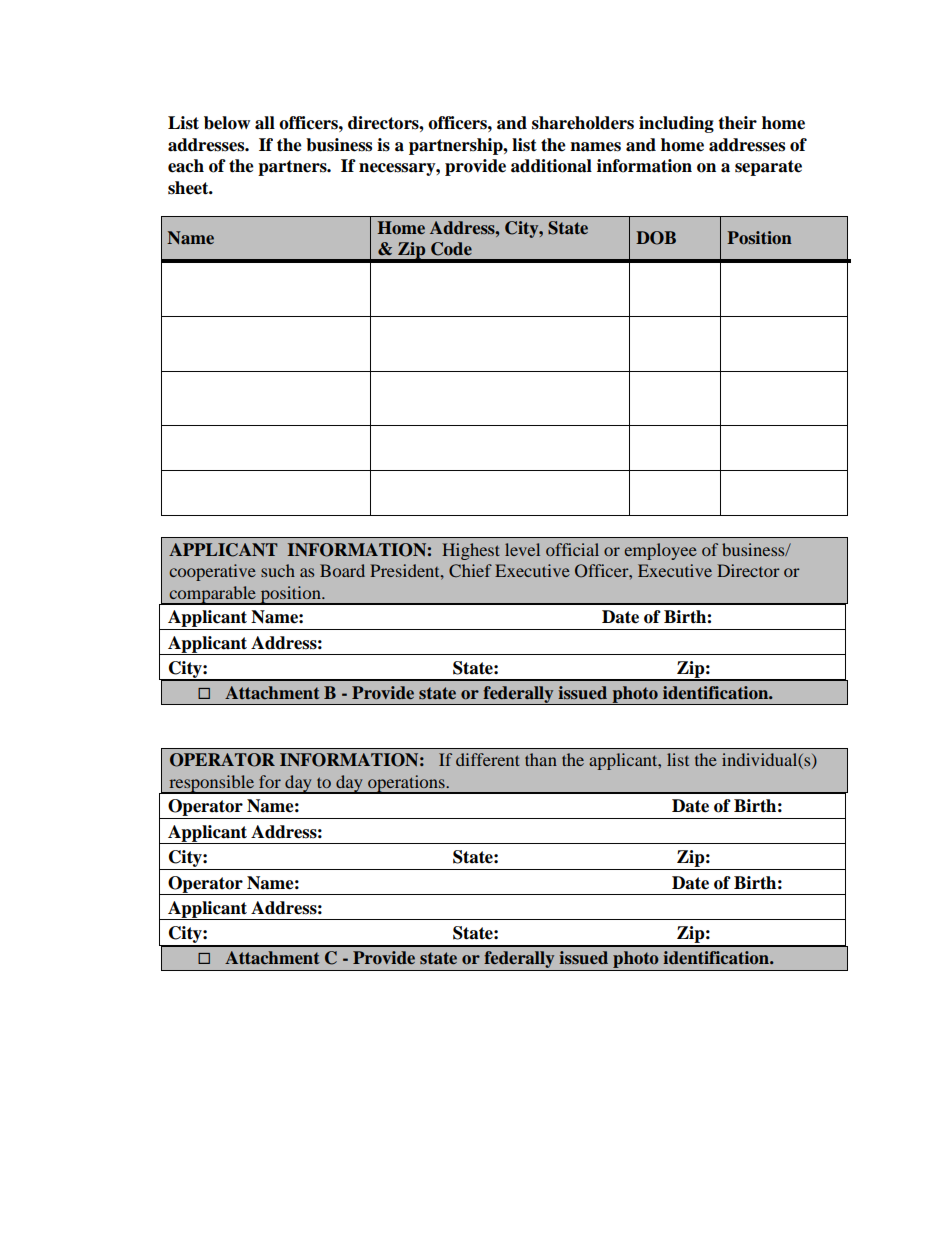  What do you see at coordinates (488, 759) in the image?
I see `different` at bounding box center [488, 759].
